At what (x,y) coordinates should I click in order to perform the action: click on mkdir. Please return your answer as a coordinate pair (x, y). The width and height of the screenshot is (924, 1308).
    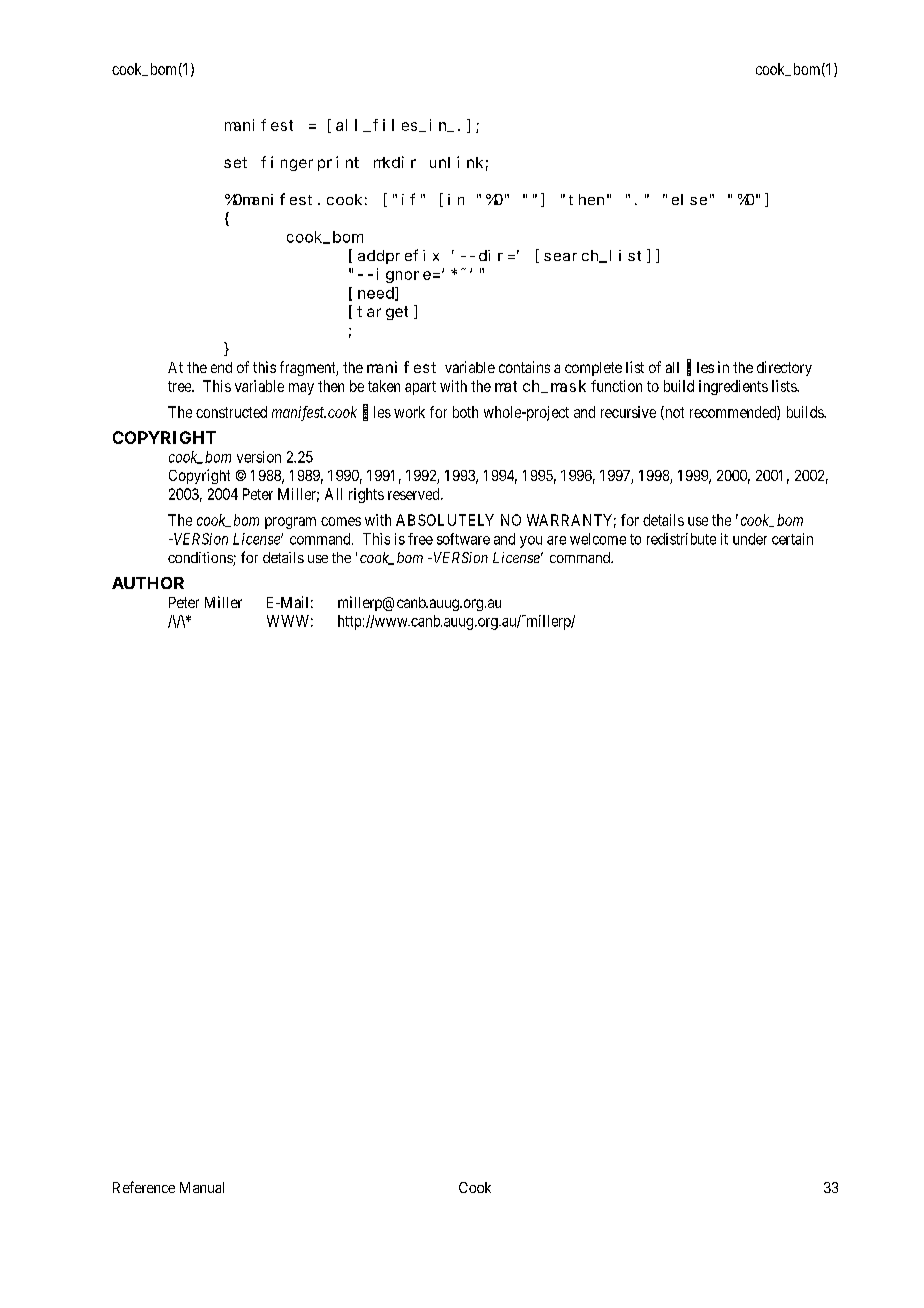
    Looking at the image, I should click on (395, 162).
